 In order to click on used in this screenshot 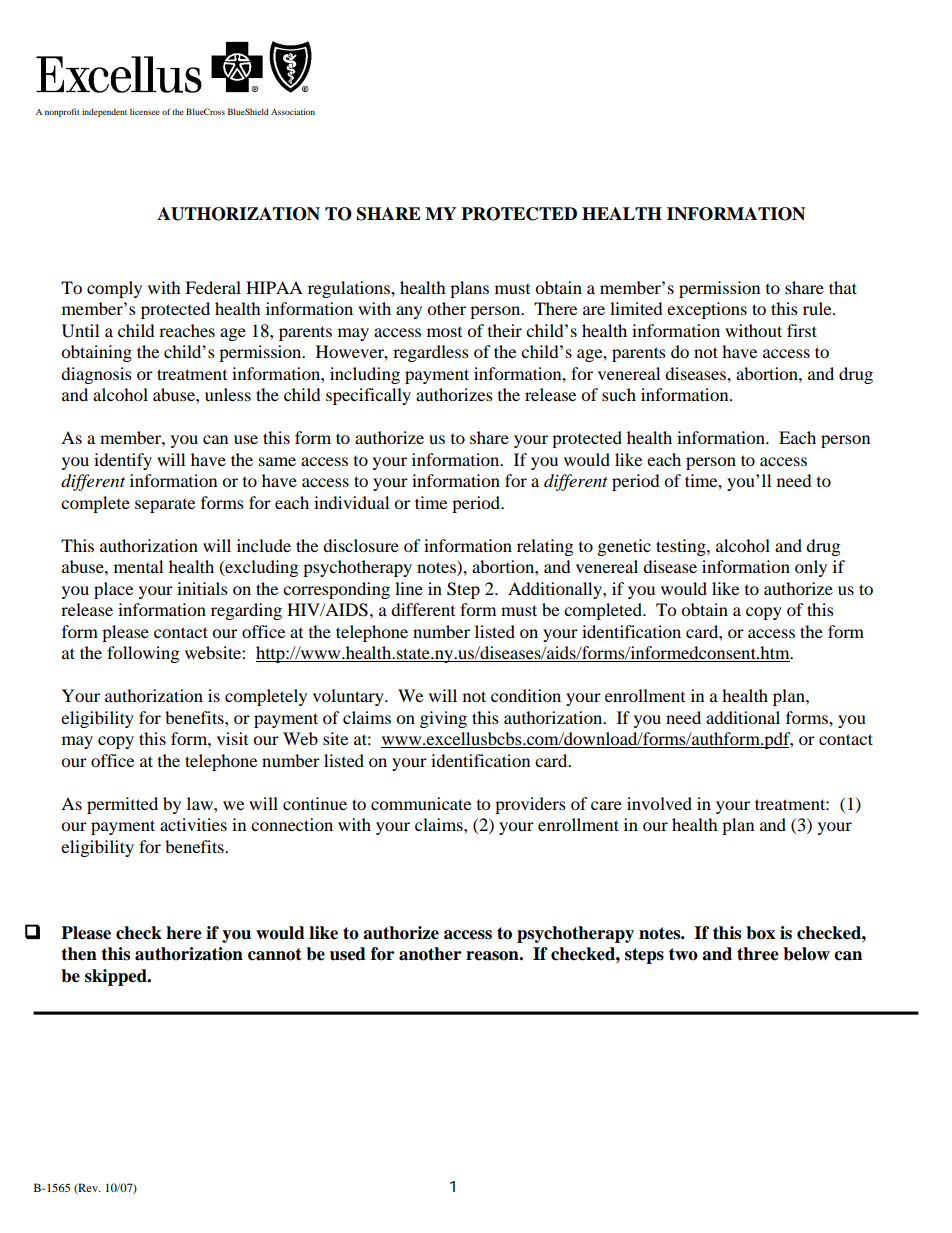, I will do `click(348, 954)`.
